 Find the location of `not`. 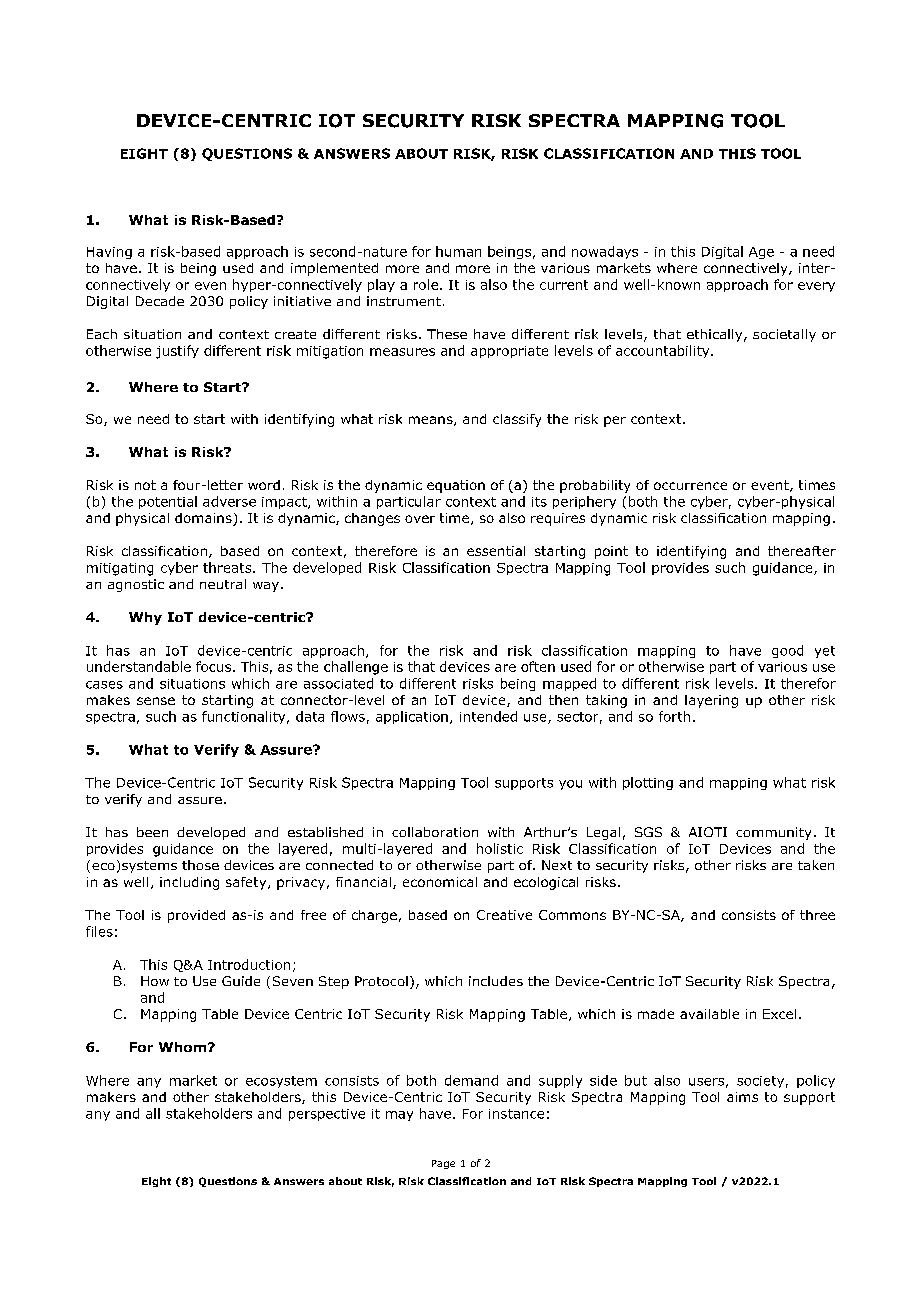

not is located at coordinates (145, 485).
